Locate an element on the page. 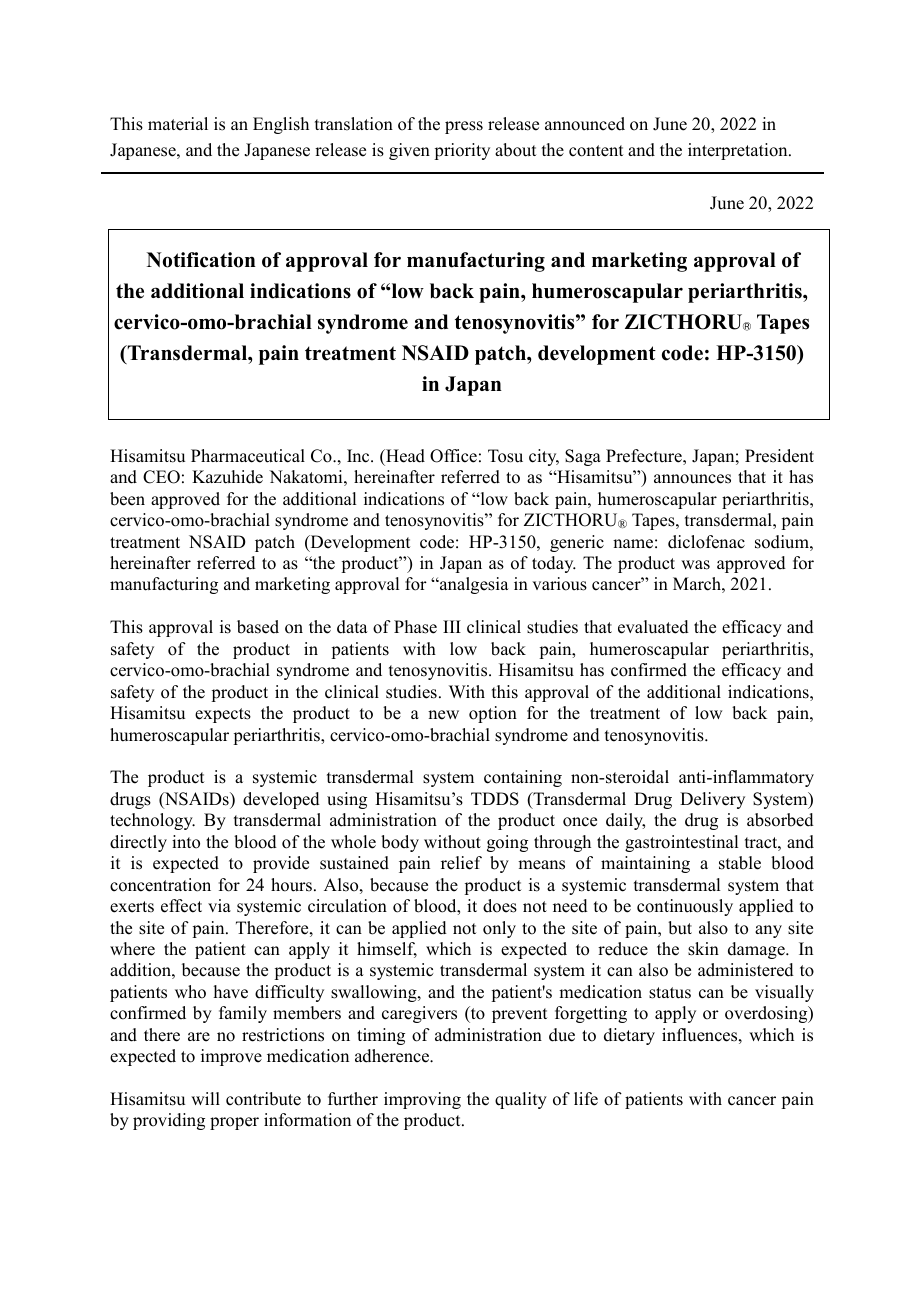 This page has height=1308, width=924. material is located at coordinates (178, 124).
